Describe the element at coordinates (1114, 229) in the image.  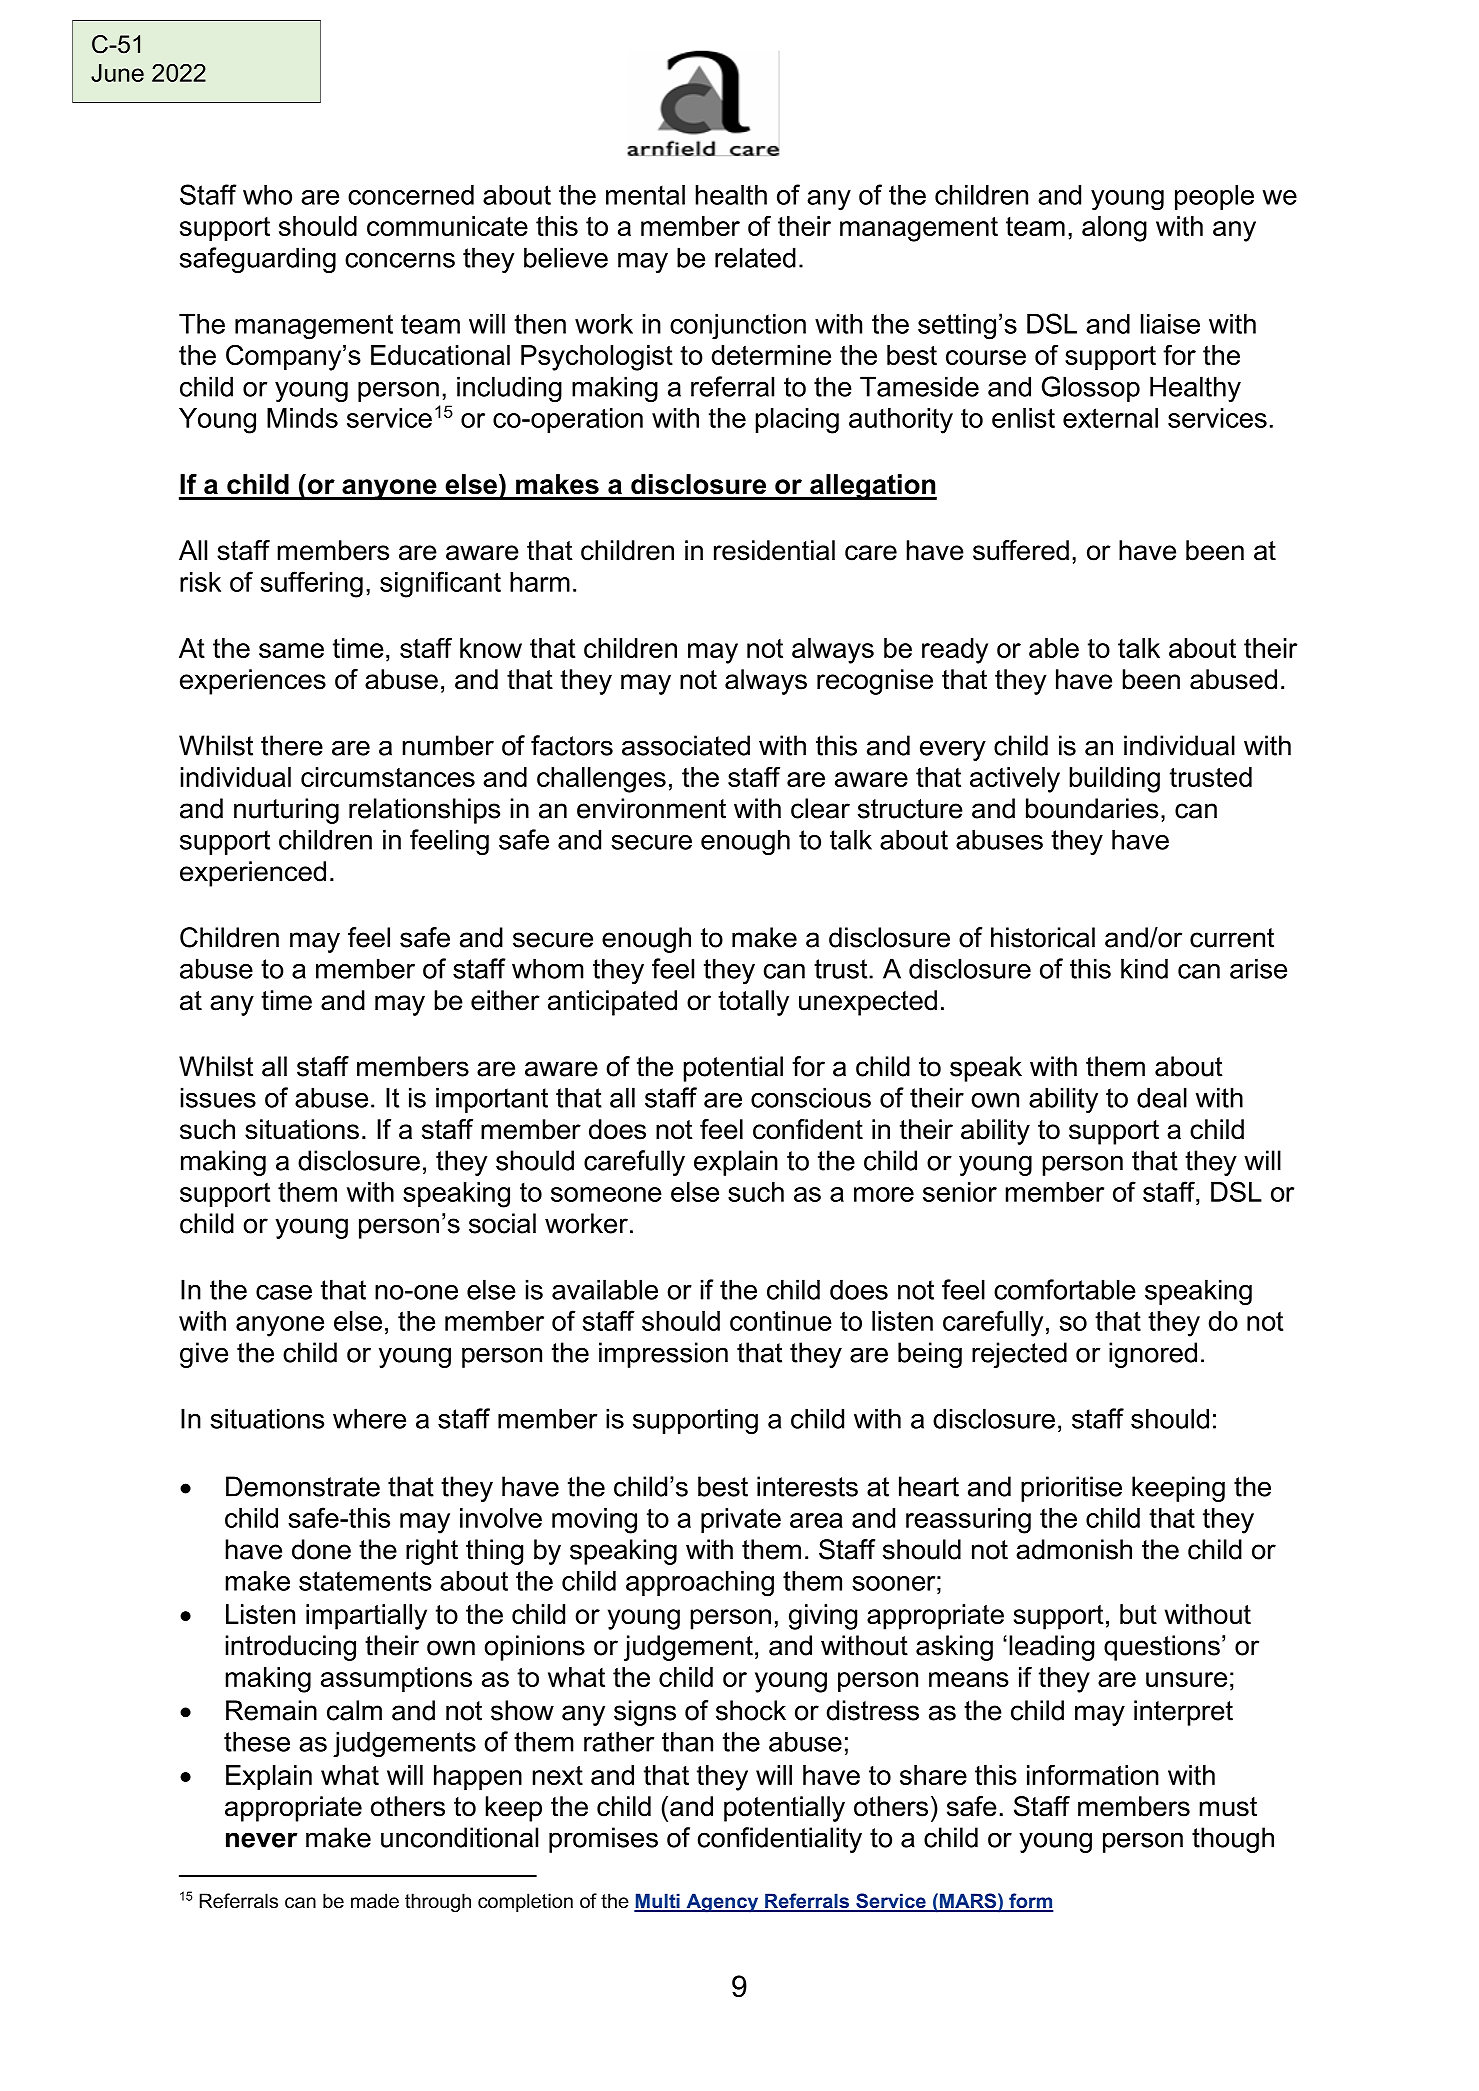
I see `along` at that location.
